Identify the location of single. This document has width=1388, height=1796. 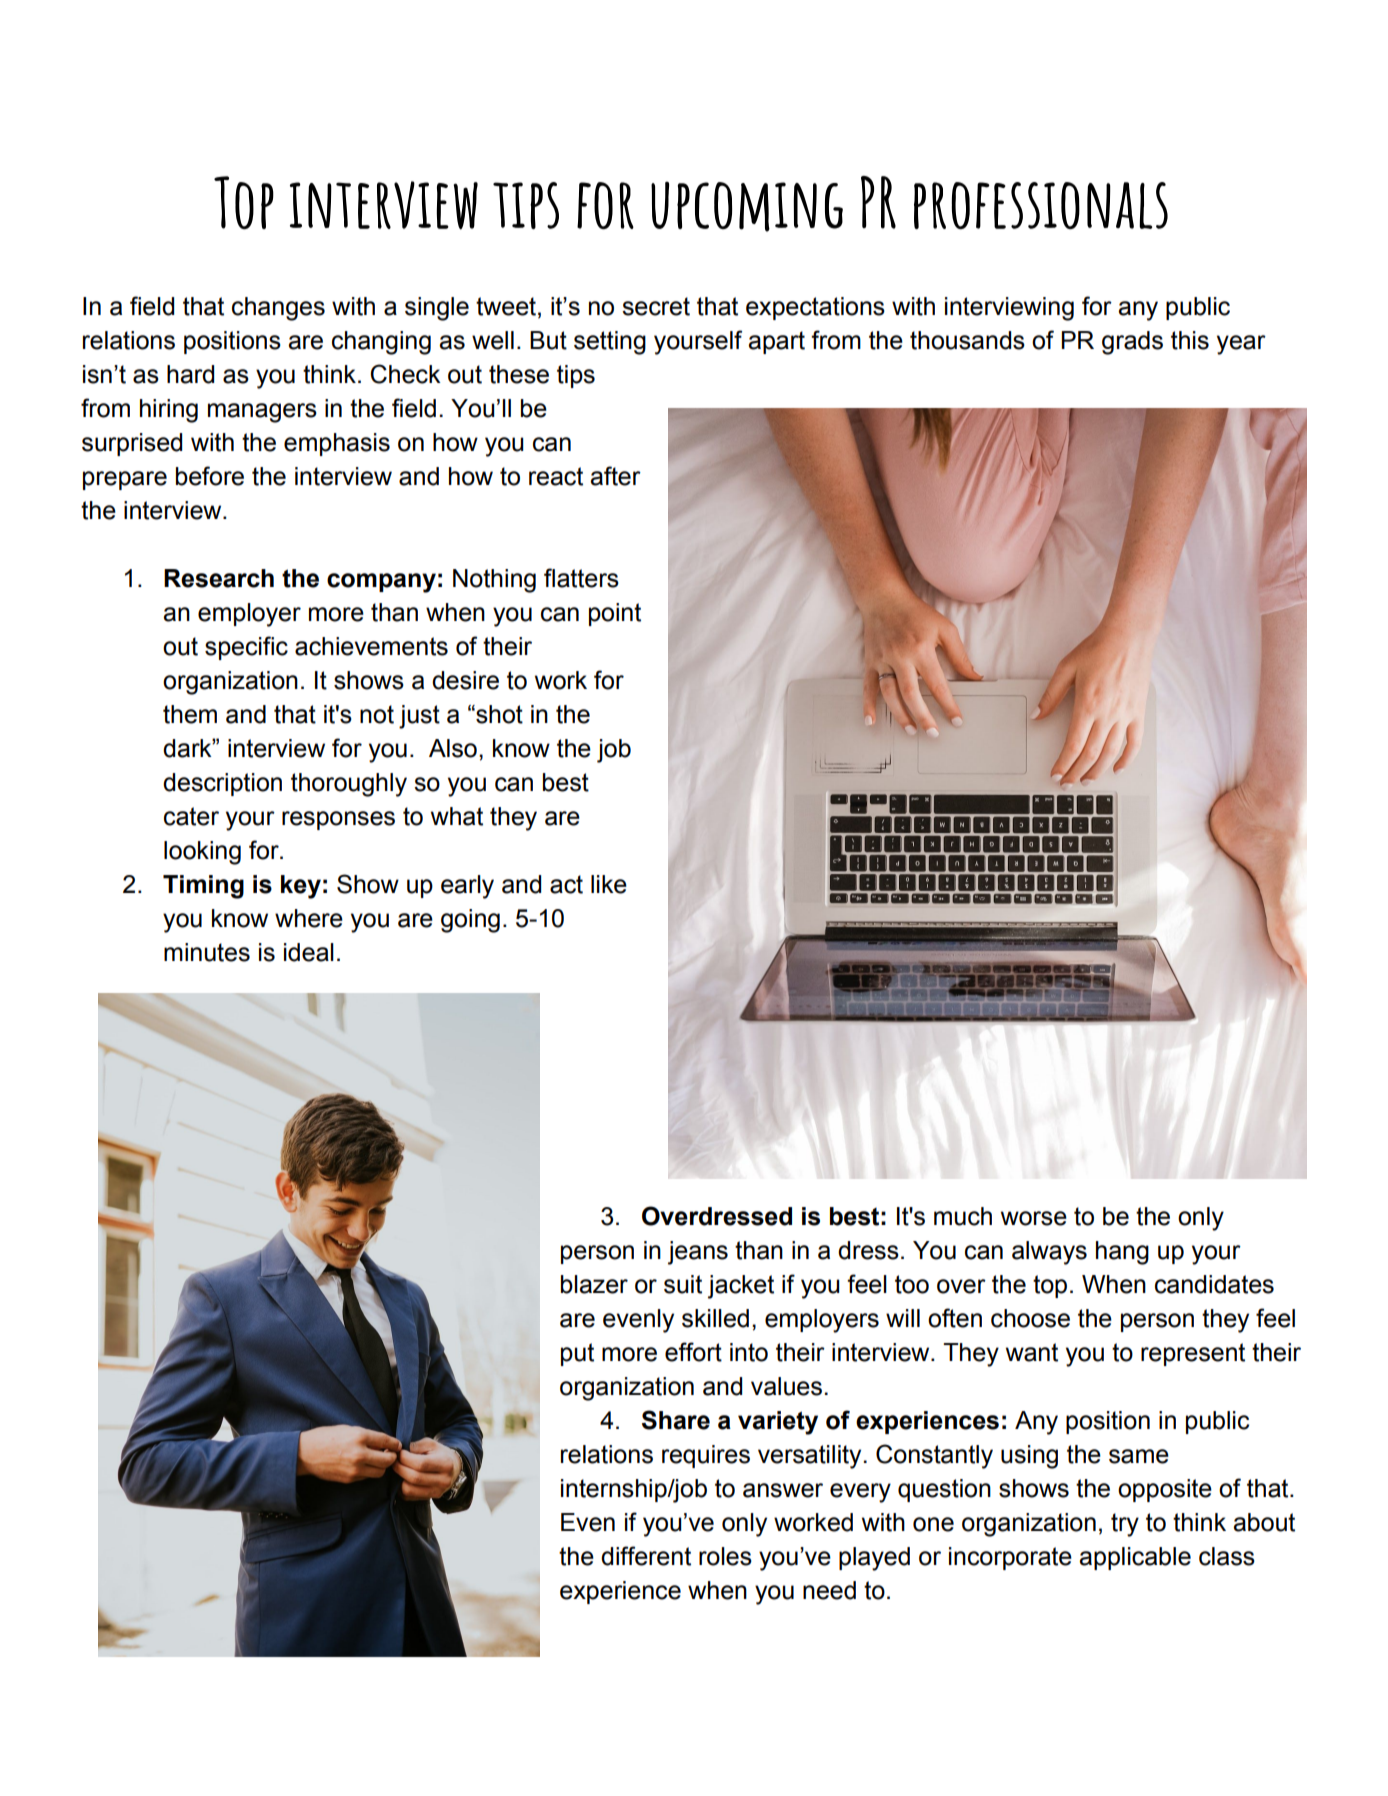
(437, 309).
